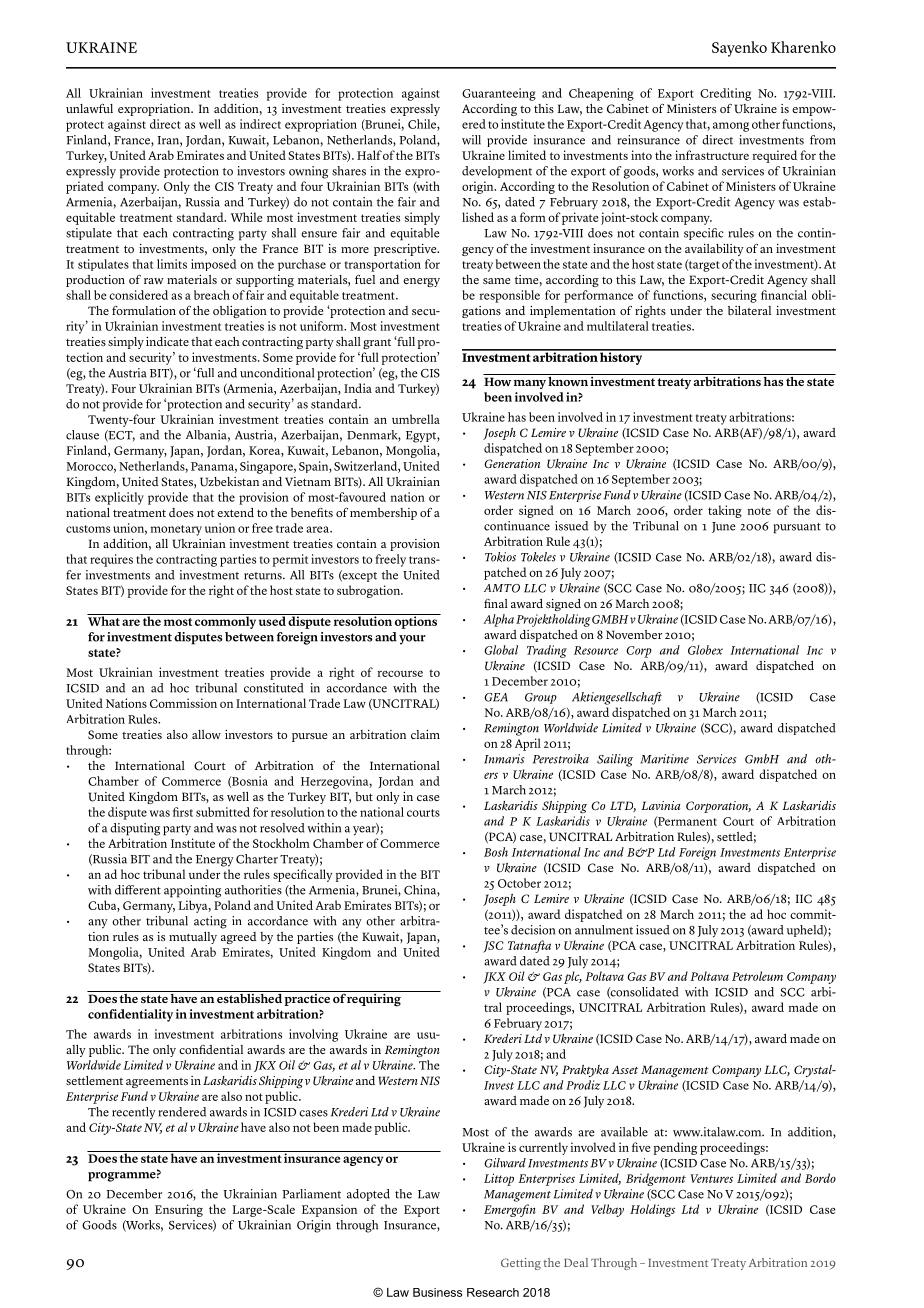 The width and height of the screenshot is (924, 1308). Describe the element at coordinates (183, 703) in the screenshot. I see `Commission` at that location.
